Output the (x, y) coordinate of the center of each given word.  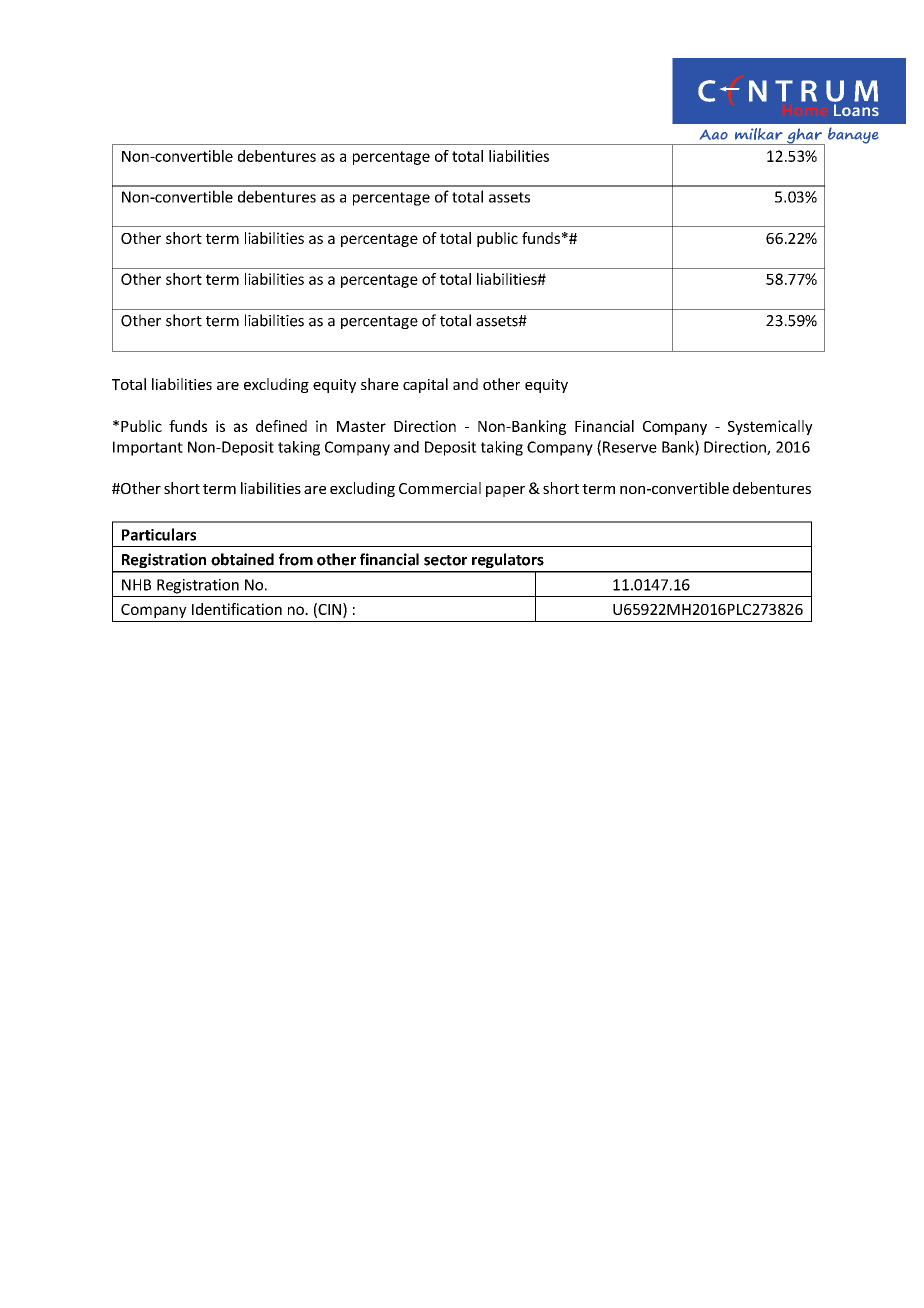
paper (505, 491)
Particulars (159, 534)
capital (425, 385)
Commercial (440, 488)
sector (445, 560)
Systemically (770, 427)
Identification (237, 609)
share (380, 384)
